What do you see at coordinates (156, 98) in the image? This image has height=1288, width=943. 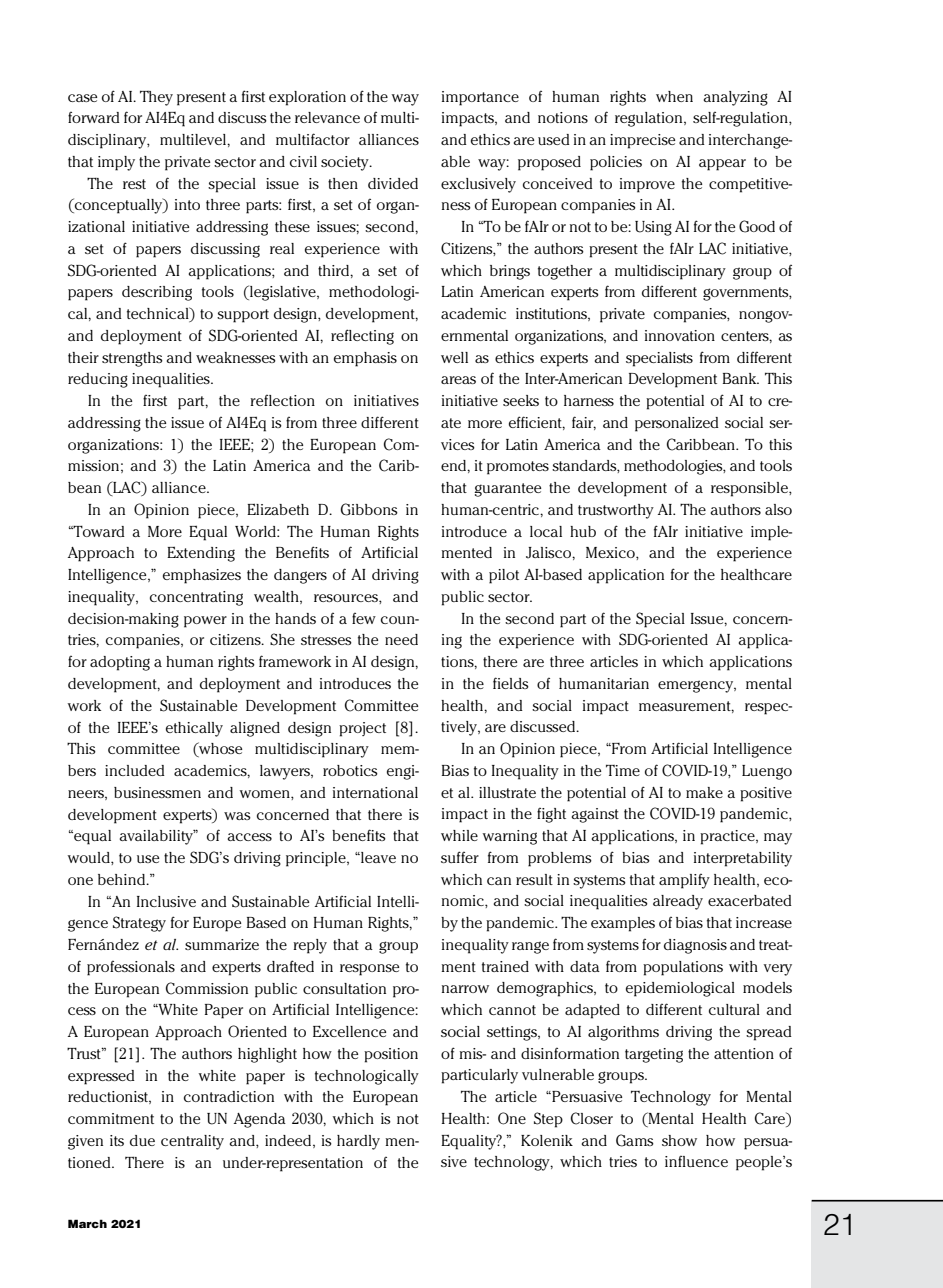 I see `They` at bounding box center [156, 98].
